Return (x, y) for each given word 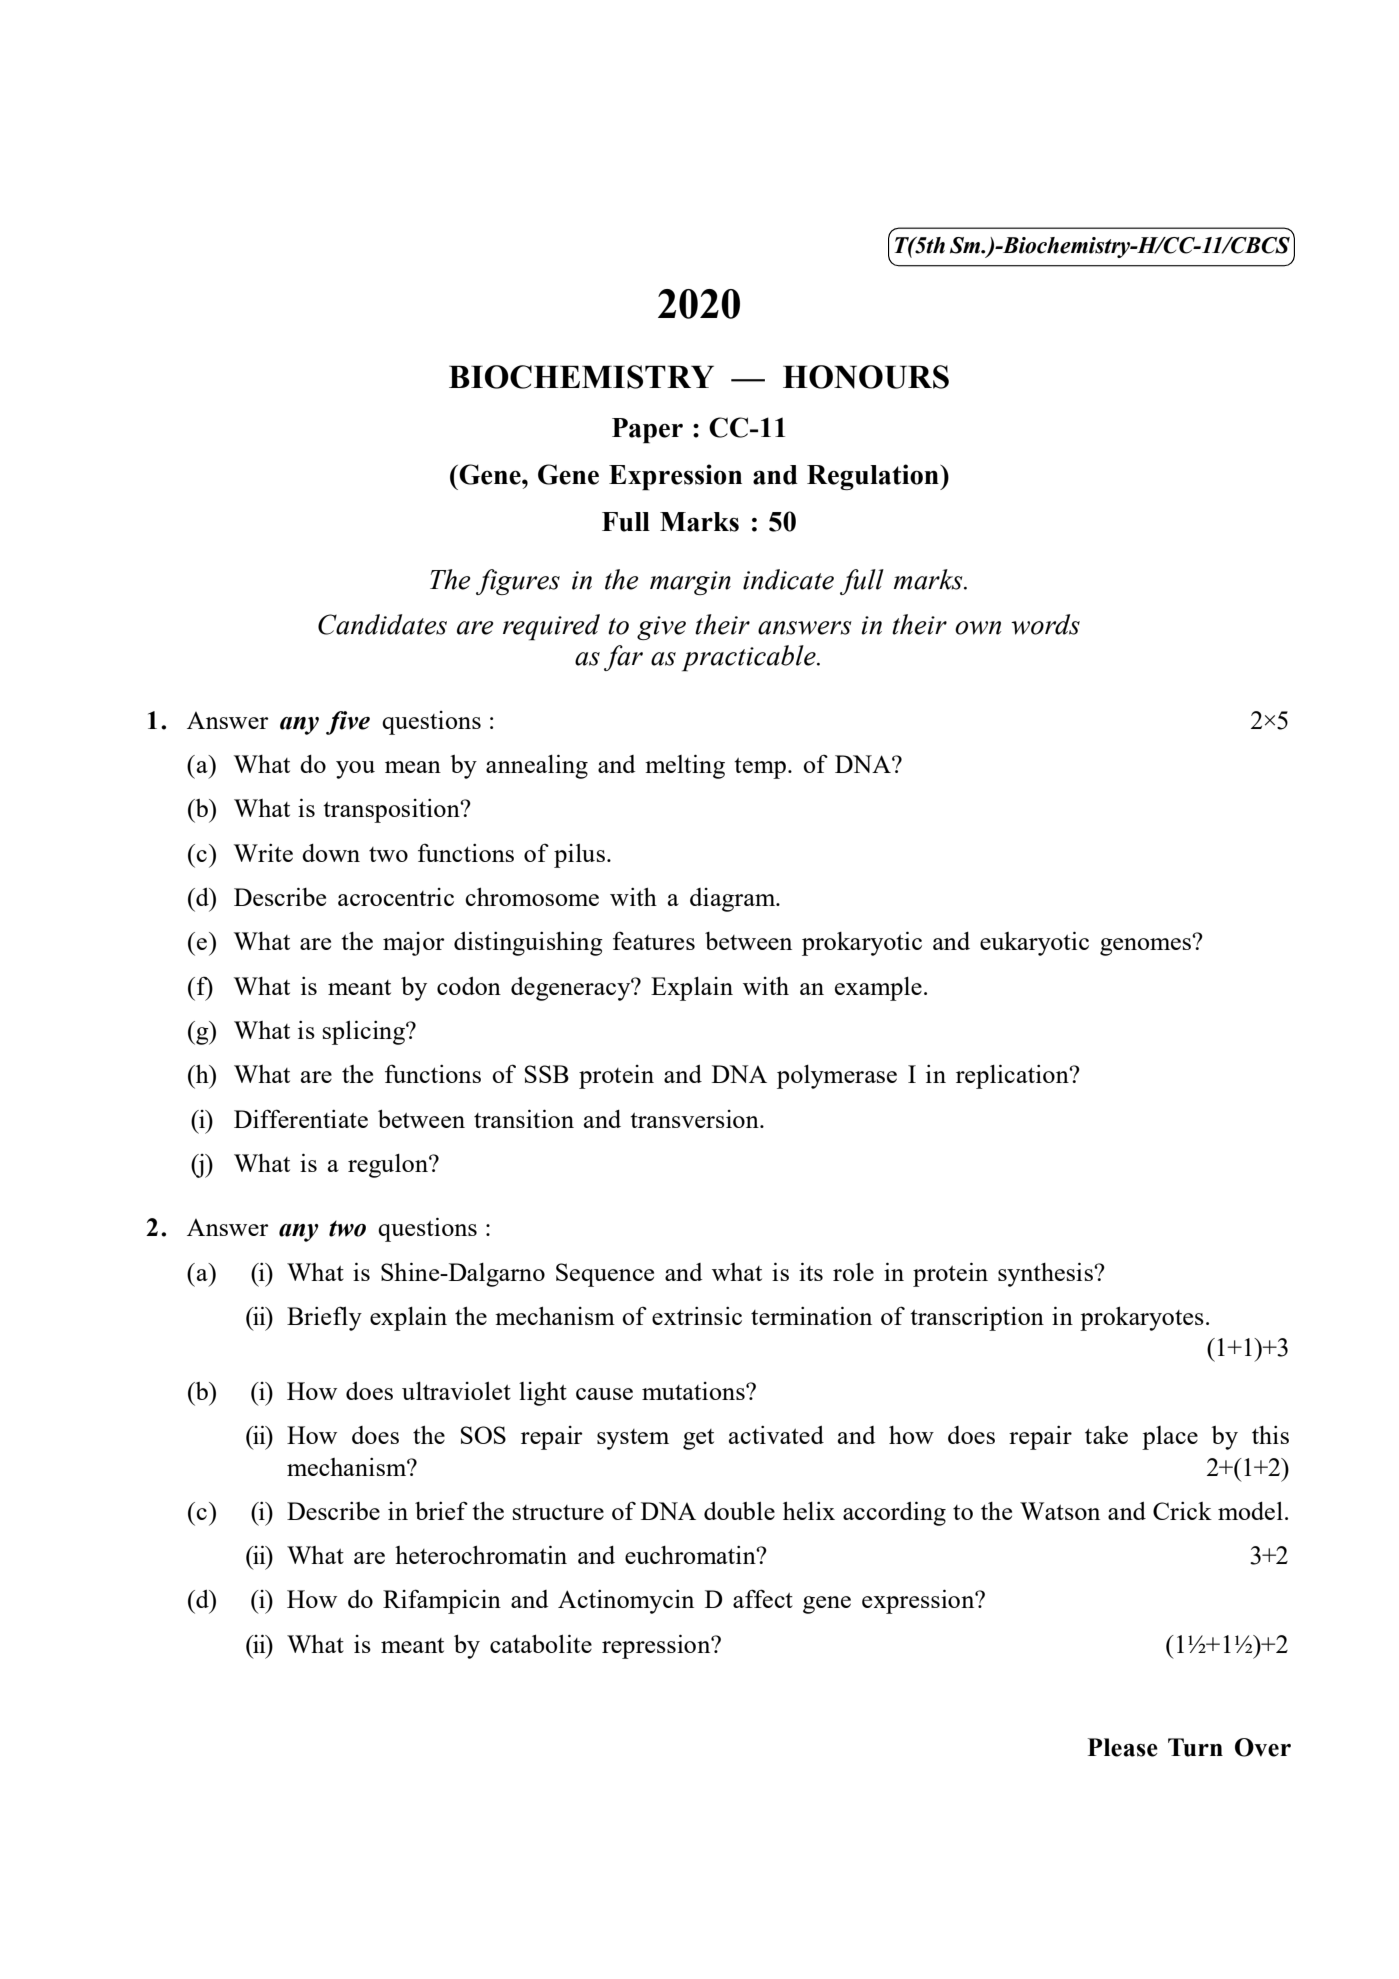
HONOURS (866, 377)
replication (1013, 1076)
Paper (647, 431)
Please (1123, 1747)
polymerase (837, 1077)
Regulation (874, 477)
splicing (365, 1032)
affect (763, 1598)
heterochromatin (481, 1554)
